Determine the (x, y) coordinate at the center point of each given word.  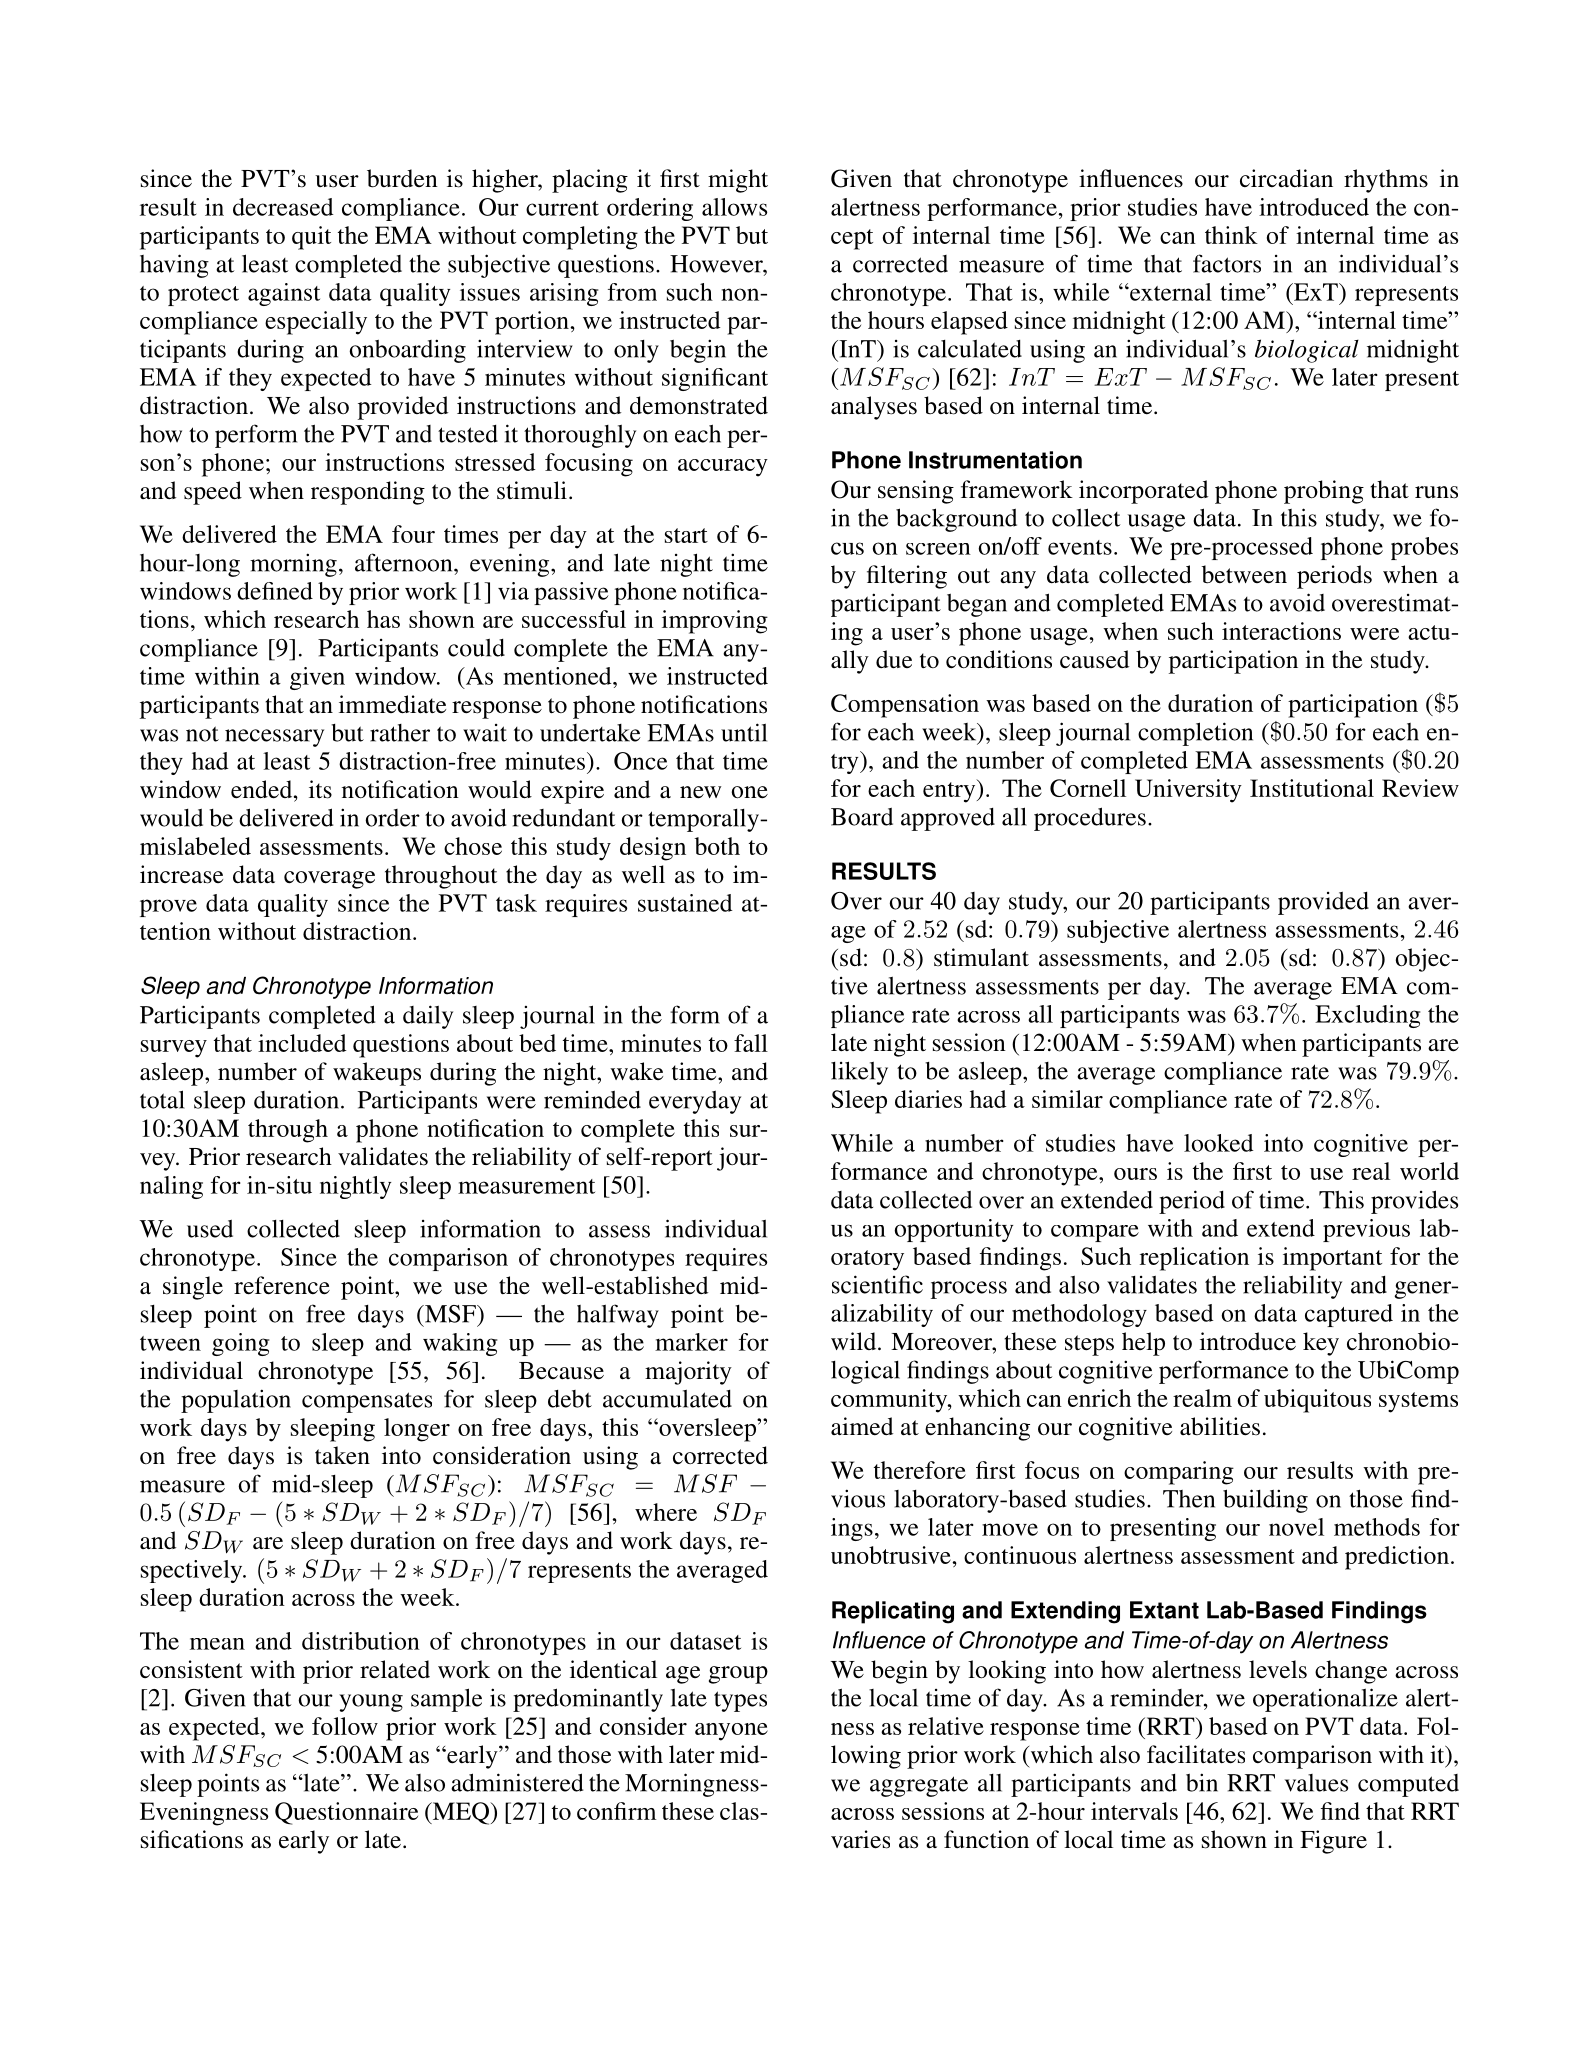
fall (751, 1043)
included (302, 1043)
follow (345, 1726)
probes (1424, 548)
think (1231, 235)
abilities (1220, 1426)
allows (734, 207)
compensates (367, 1402)
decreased (283, 207)
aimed (862, 1426)
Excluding (1367, 1016)
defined (275, 591)
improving (715, 622)
